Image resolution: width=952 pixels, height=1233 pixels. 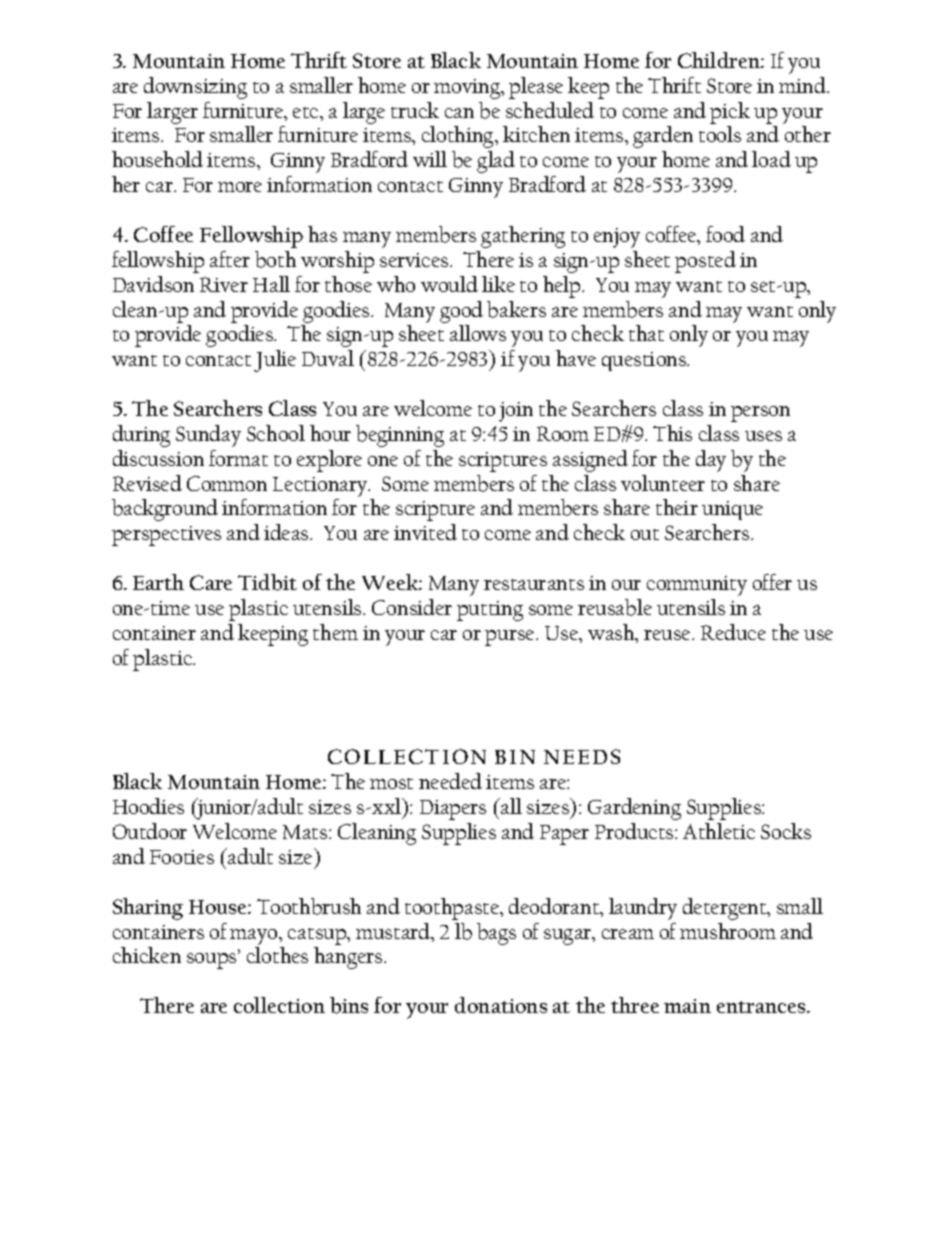 What do you see at coordinates (516, 412) in the screenshot?
I see `join` at bounding box center [516, 412].
